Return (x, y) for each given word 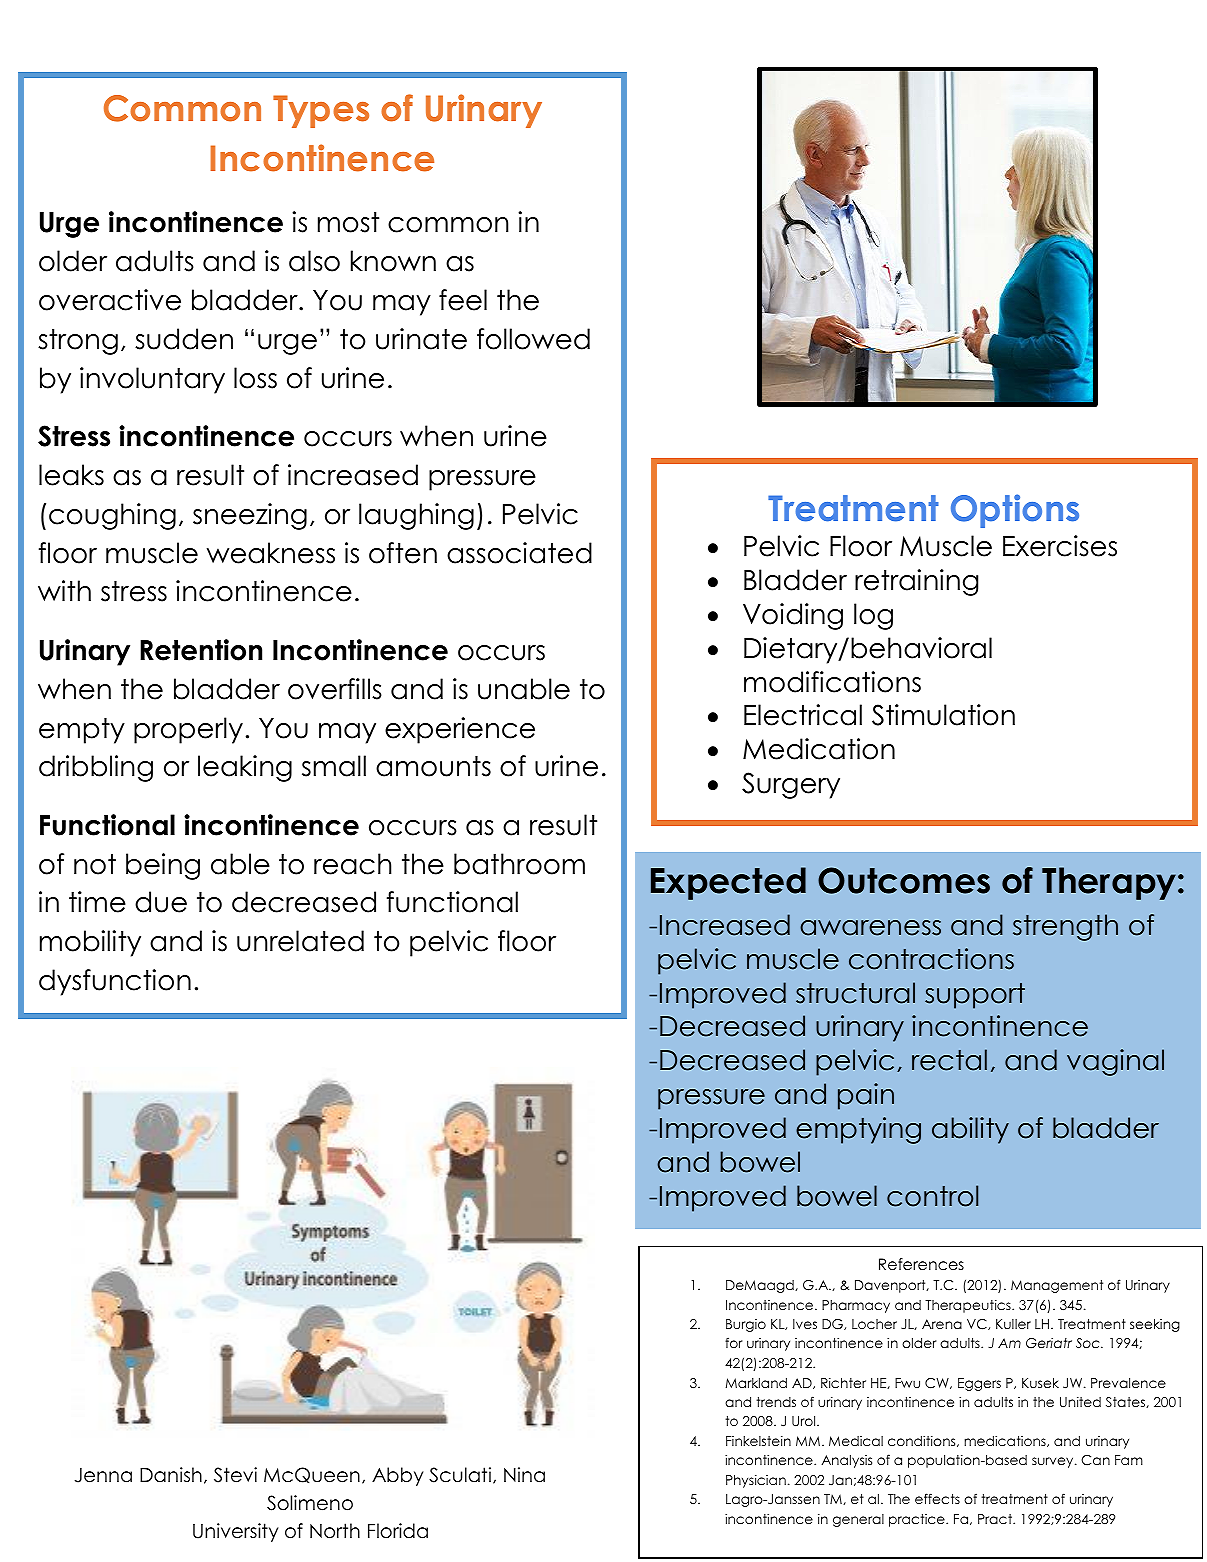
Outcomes (904, 880)
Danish (171, 1475)
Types (321, 111)
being (163, 866)
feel (463, 300)
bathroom (519, 864)
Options (1015, 511)
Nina (524, 1475)
